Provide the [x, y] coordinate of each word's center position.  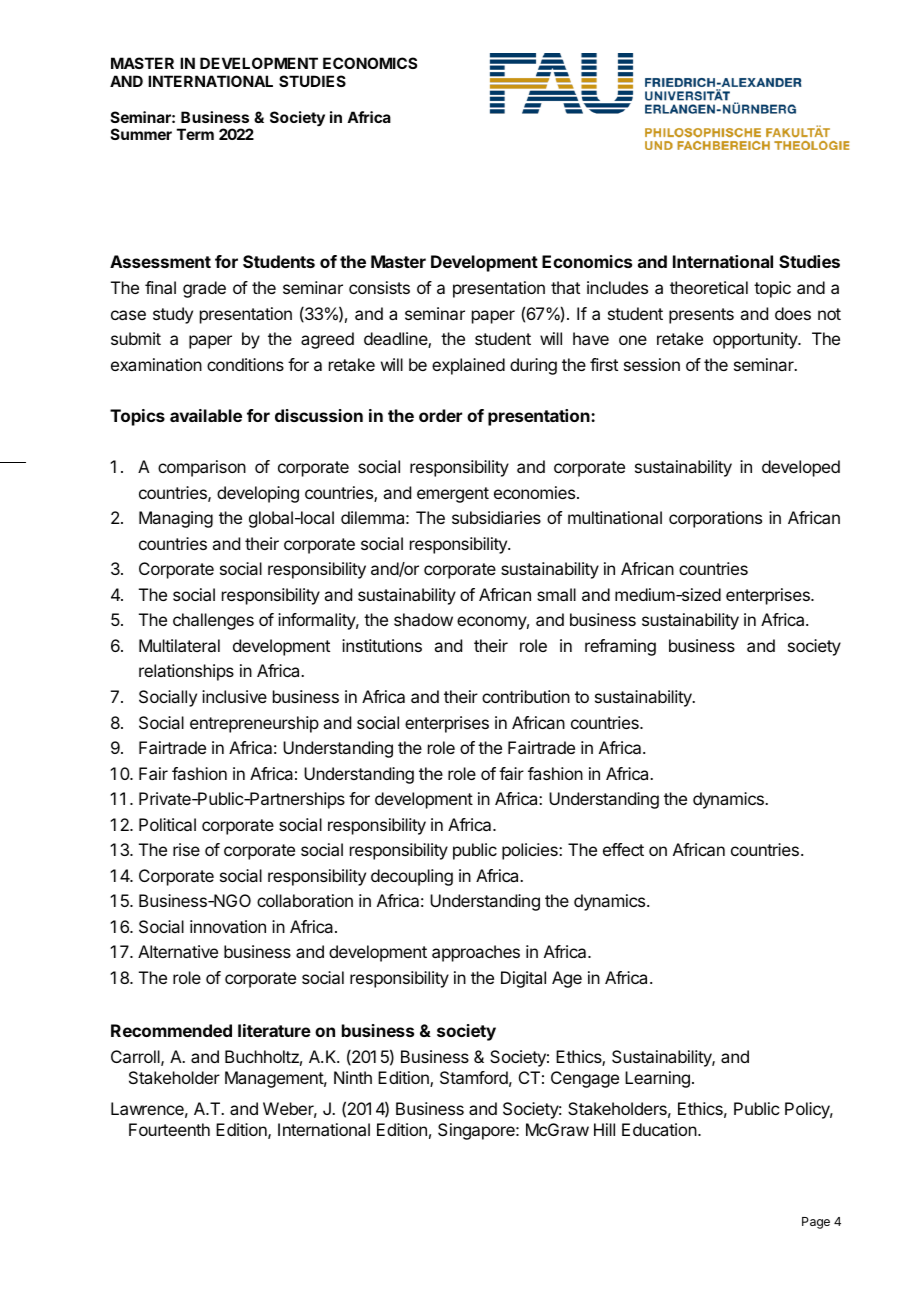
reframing [620, 647]
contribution [526, 696]
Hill [604, 1129]
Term [195, 134]
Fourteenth [169, 1129]
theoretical [709, 287]
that [565, 287]
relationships [186, 672]
